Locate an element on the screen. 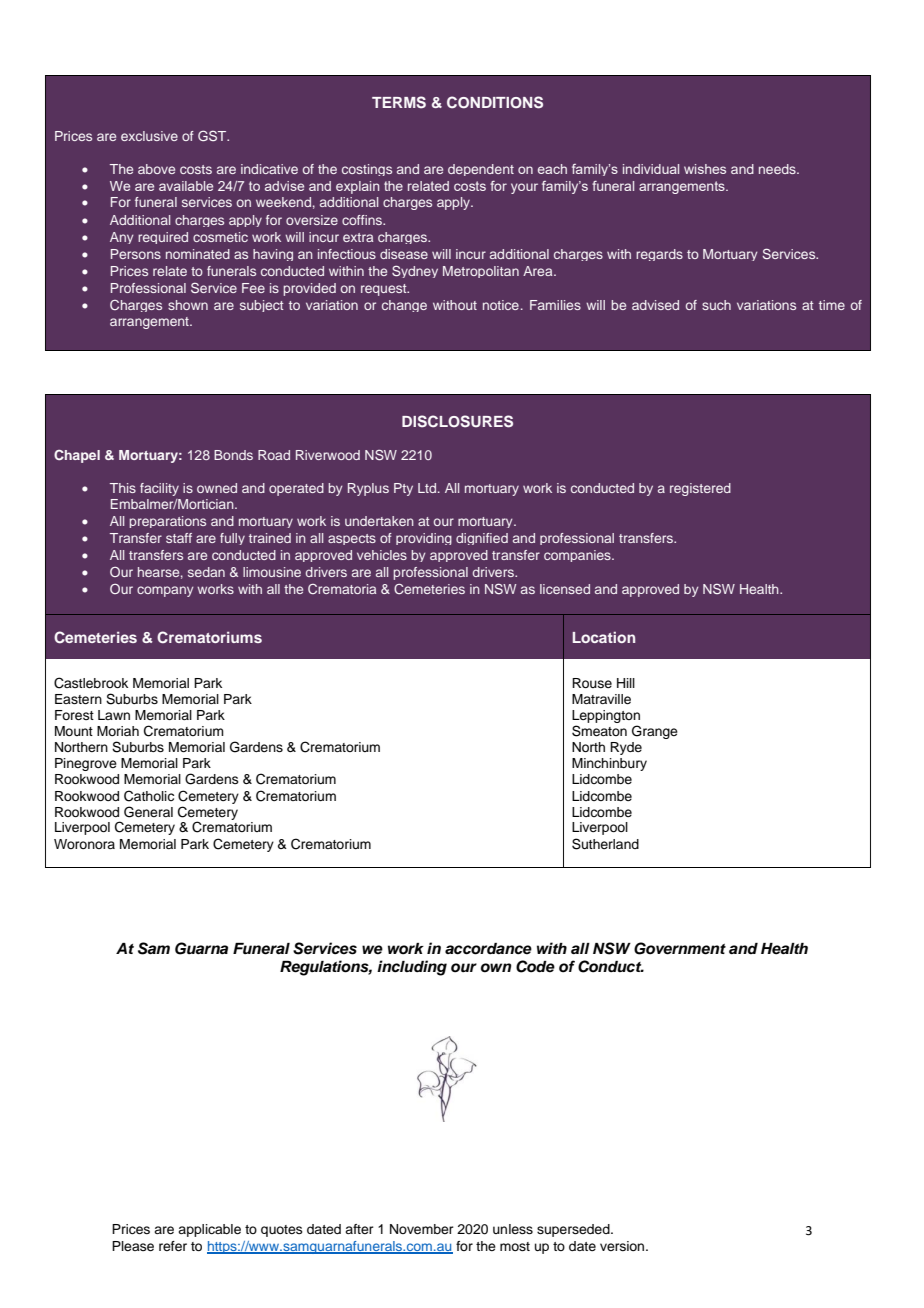 The height and width of the screenshot is (1308, 924). refer is located at coordinates (173, 1246).
